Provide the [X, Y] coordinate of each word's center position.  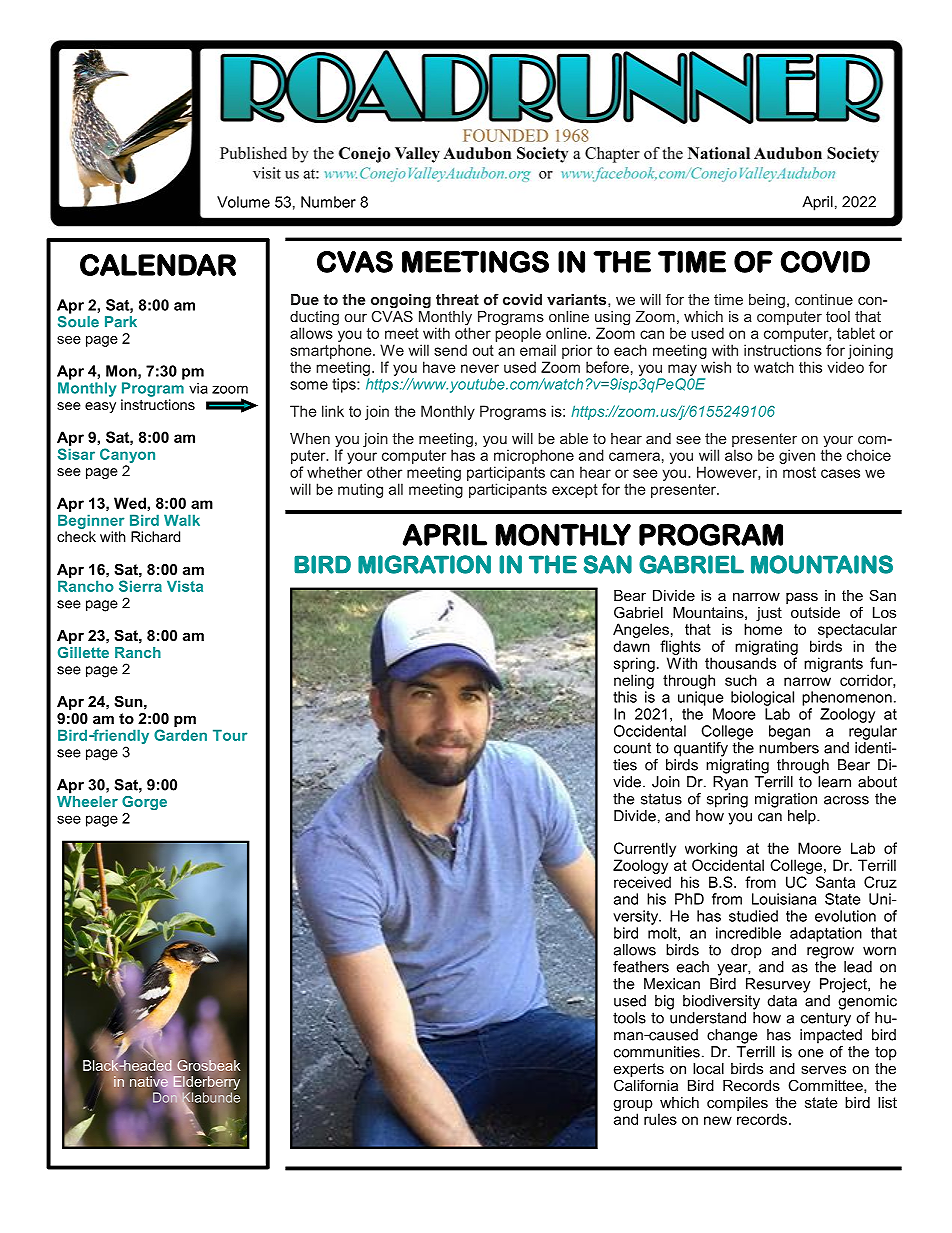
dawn [631, 646]
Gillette [83, 652]
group [633, 1107]
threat [457, 299]
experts [639, 1071]
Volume [243, 202]
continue [824, 299]
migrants [833, 664]
